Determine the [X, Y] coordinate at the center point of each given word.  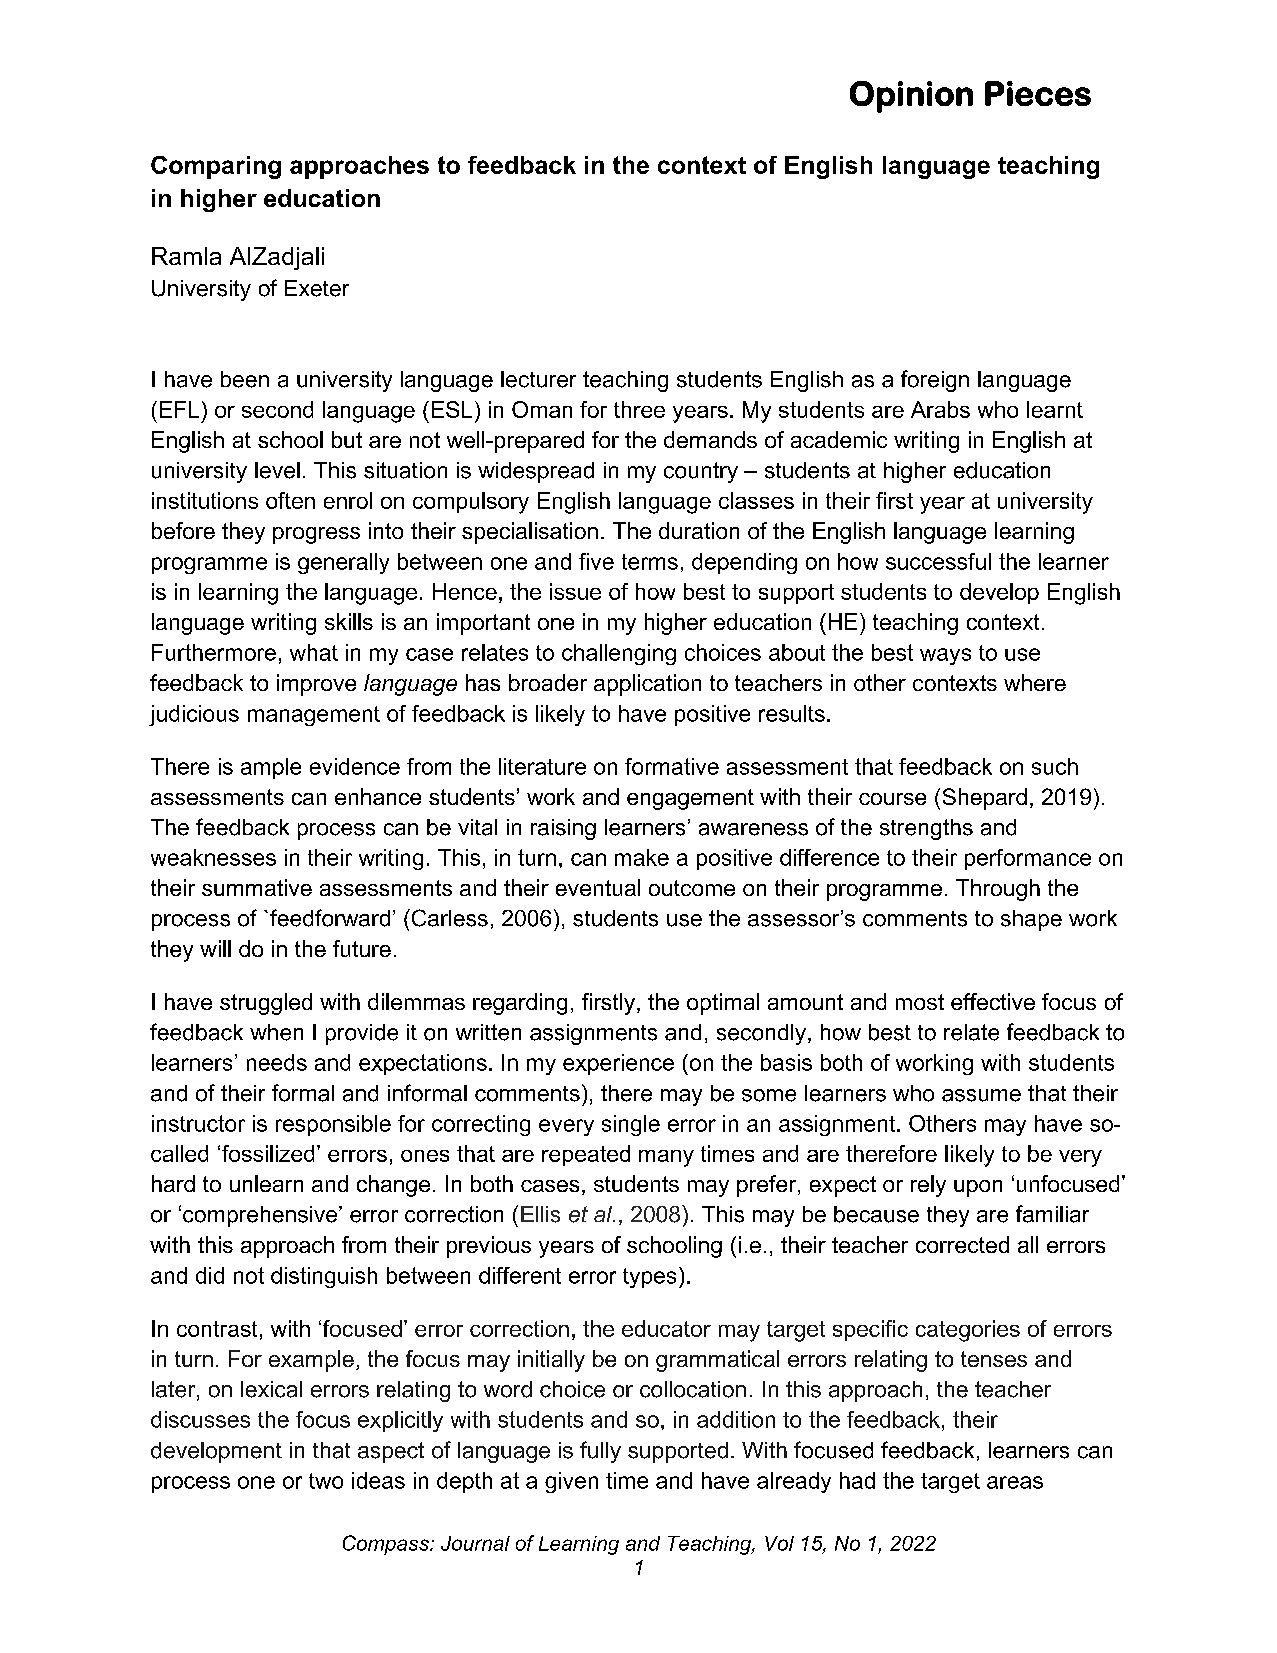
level [277, 470]
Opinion [911, 97]
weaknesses [213, 857]
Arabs [940, 409]
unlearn [266, 1183]
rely [928, 1186]
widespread [536, 472]
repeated [586, 1155]
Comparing [216, 167]
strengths [926, 829]
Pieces [1038, 93]
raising [563, 829]
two [326, 1481]
